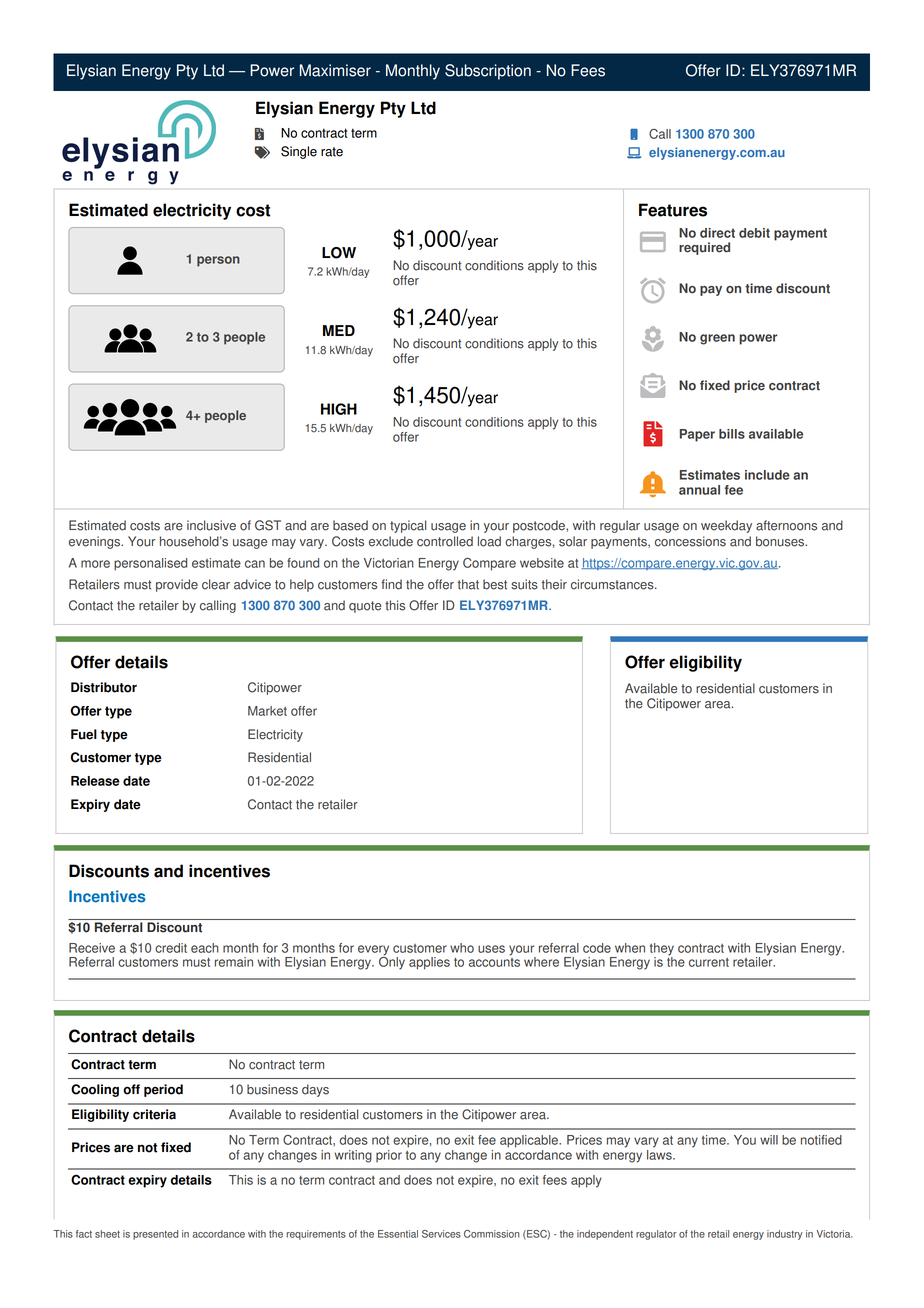  Describe the element at coordinates (673, 210) in the screenshot. I see `Features` at that location.
